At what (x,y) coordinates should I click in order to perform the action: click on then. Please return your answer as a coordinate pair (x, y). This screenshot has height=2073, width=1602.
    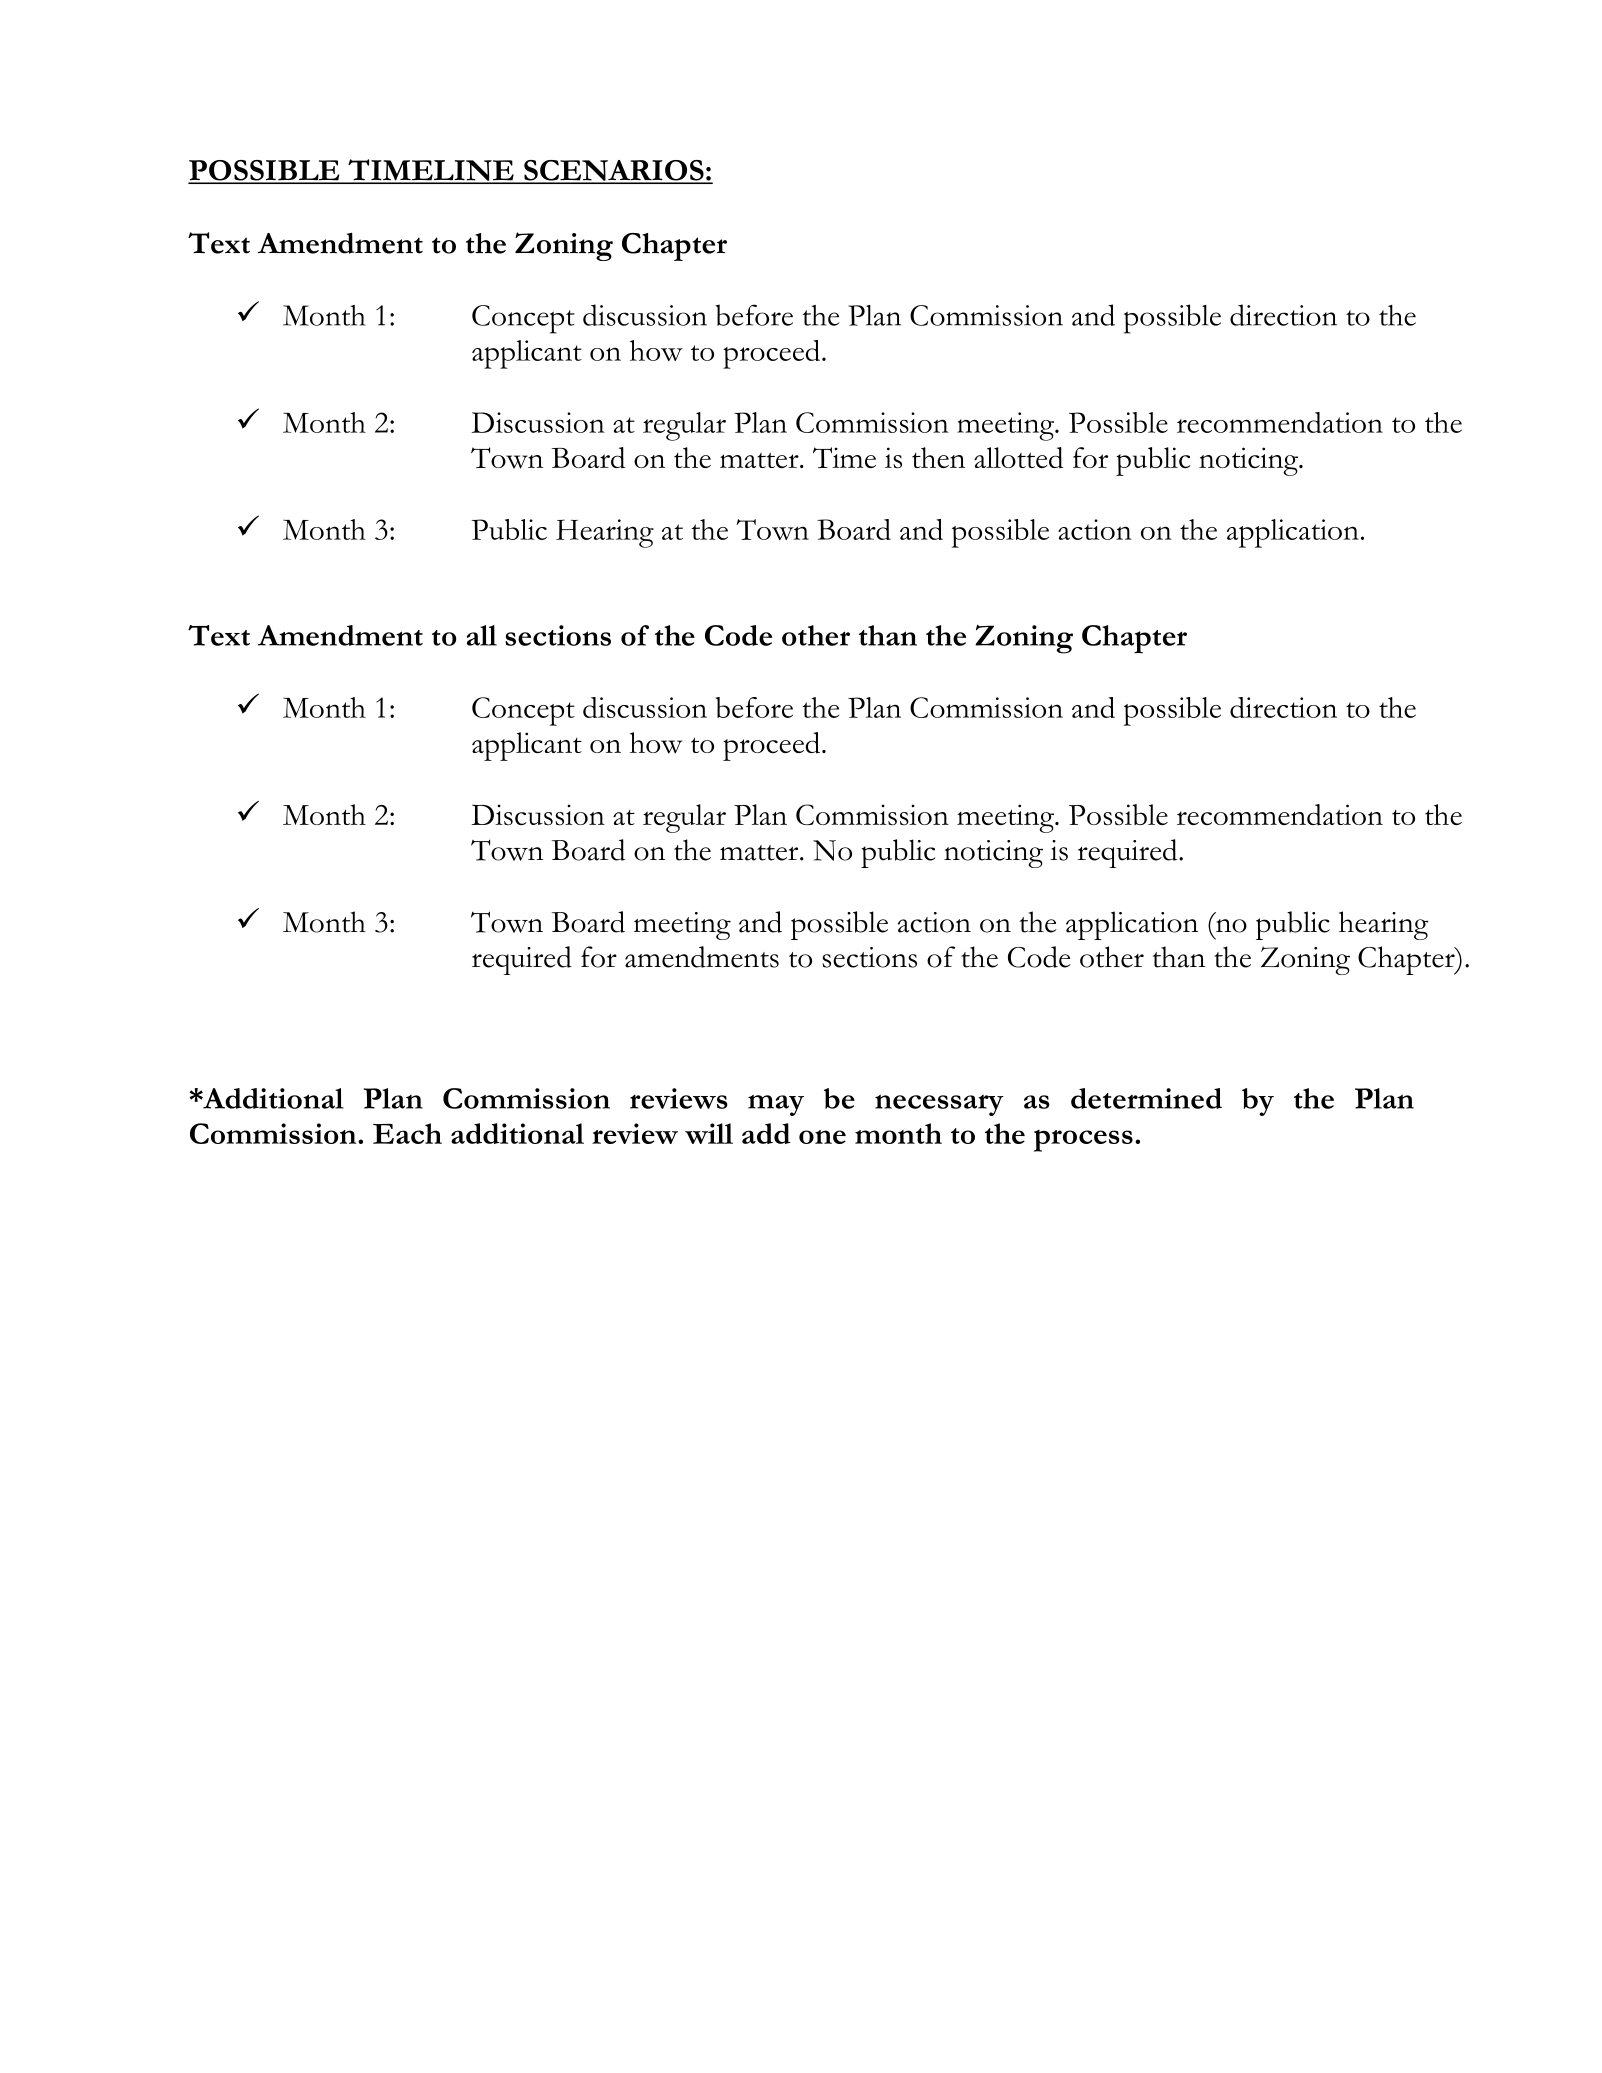
    Looking at the image, I should click on (938, 457).
